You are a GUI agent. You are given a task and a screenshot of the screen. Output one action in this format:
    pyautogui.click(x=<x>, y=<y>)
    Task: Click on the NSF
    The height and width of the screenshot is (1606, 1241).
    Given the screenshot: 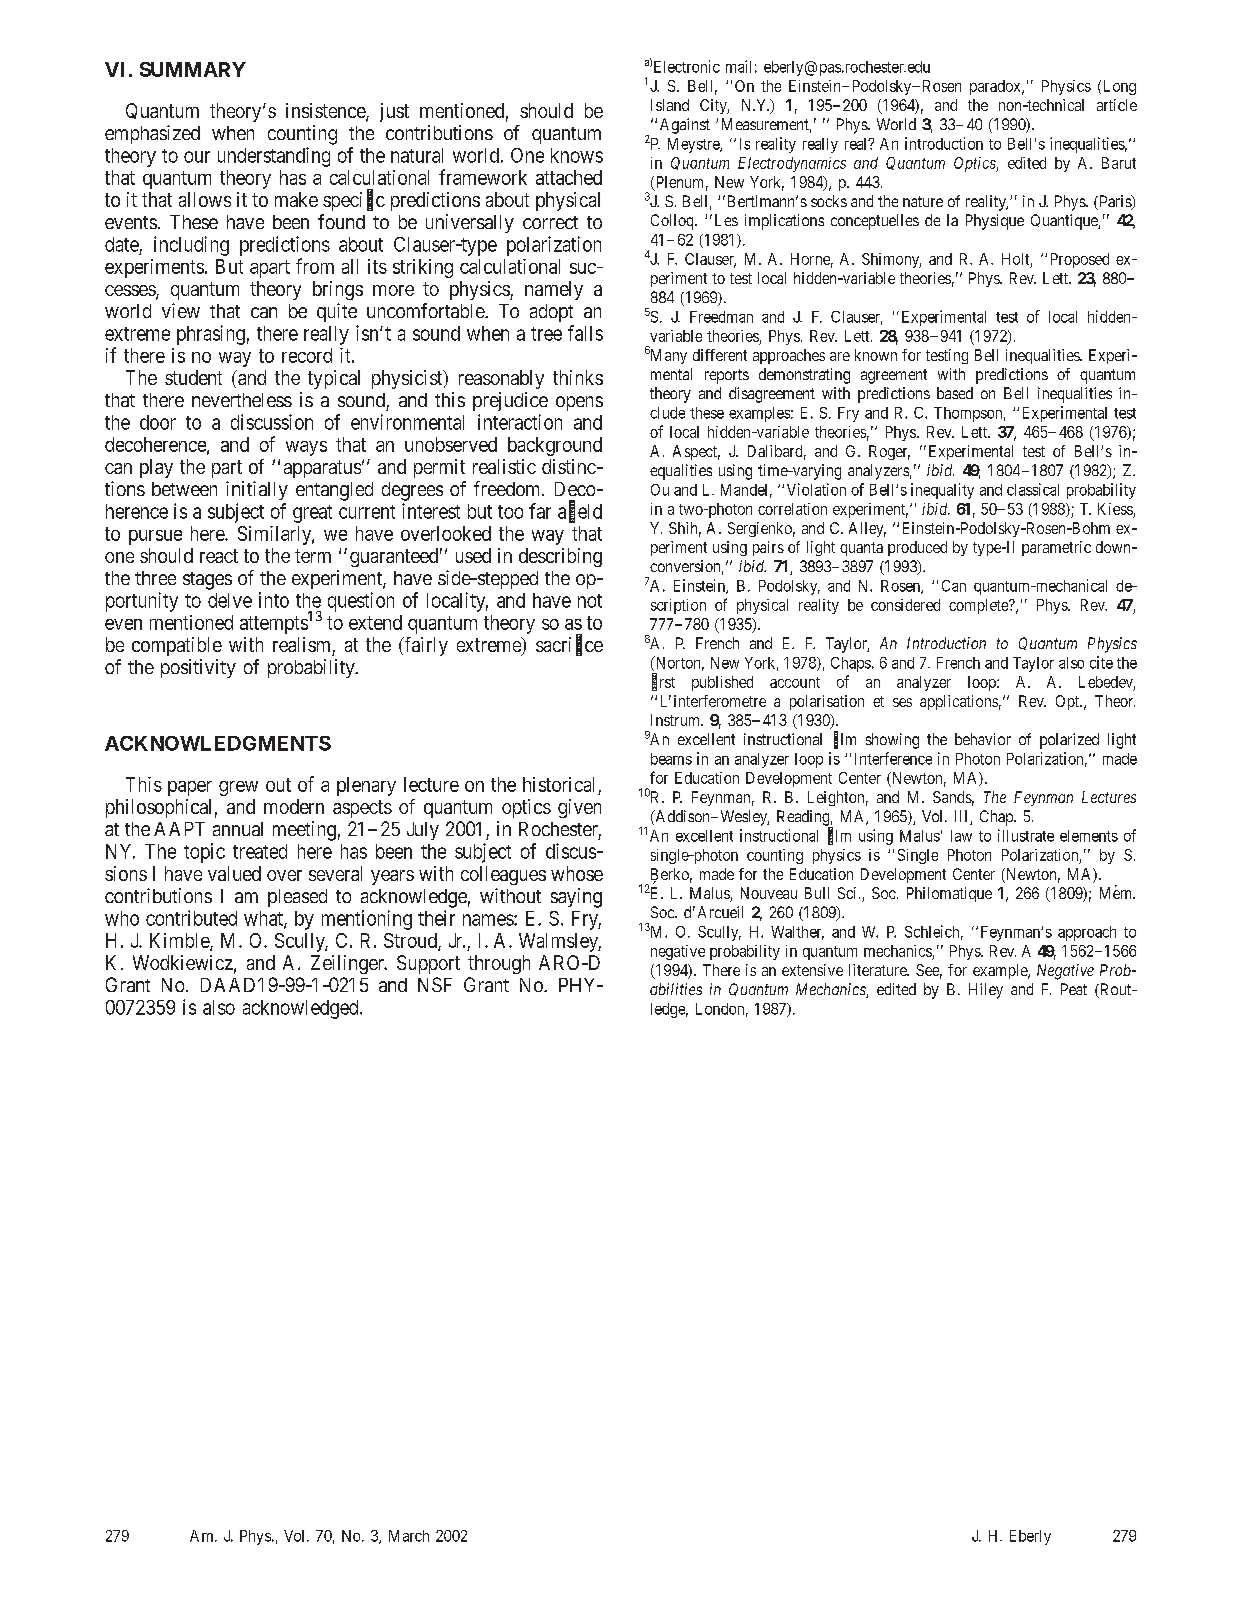 What is the action you would take?
    pyautogui.click(x=435, y=984)
